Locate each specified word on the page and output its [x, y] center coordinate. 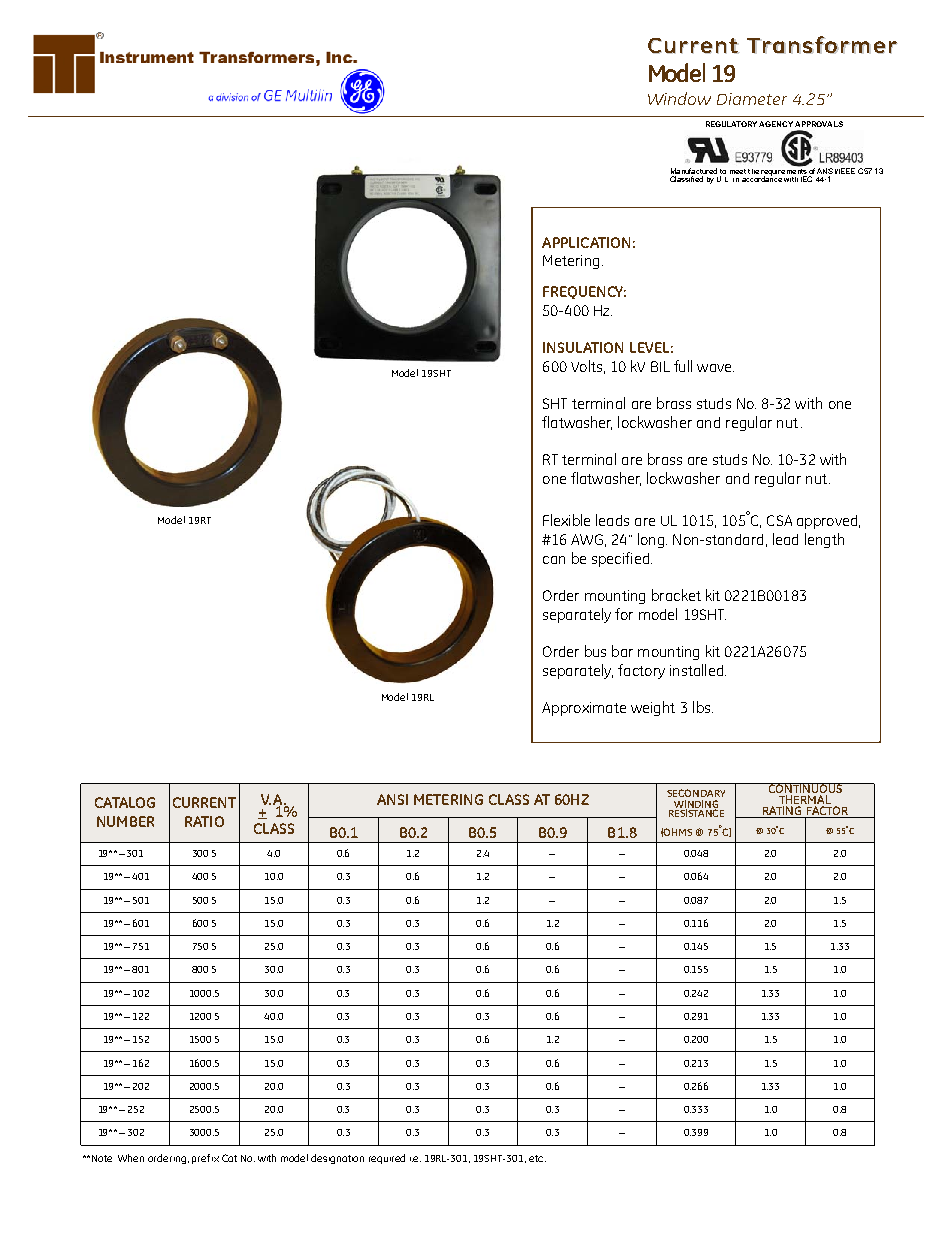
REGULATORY [733, 124]
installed [696, 670]
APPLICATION [586, 242]
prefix [205, 1159]
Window [679, 98]
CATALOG [125, 802]
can [554, 560]
